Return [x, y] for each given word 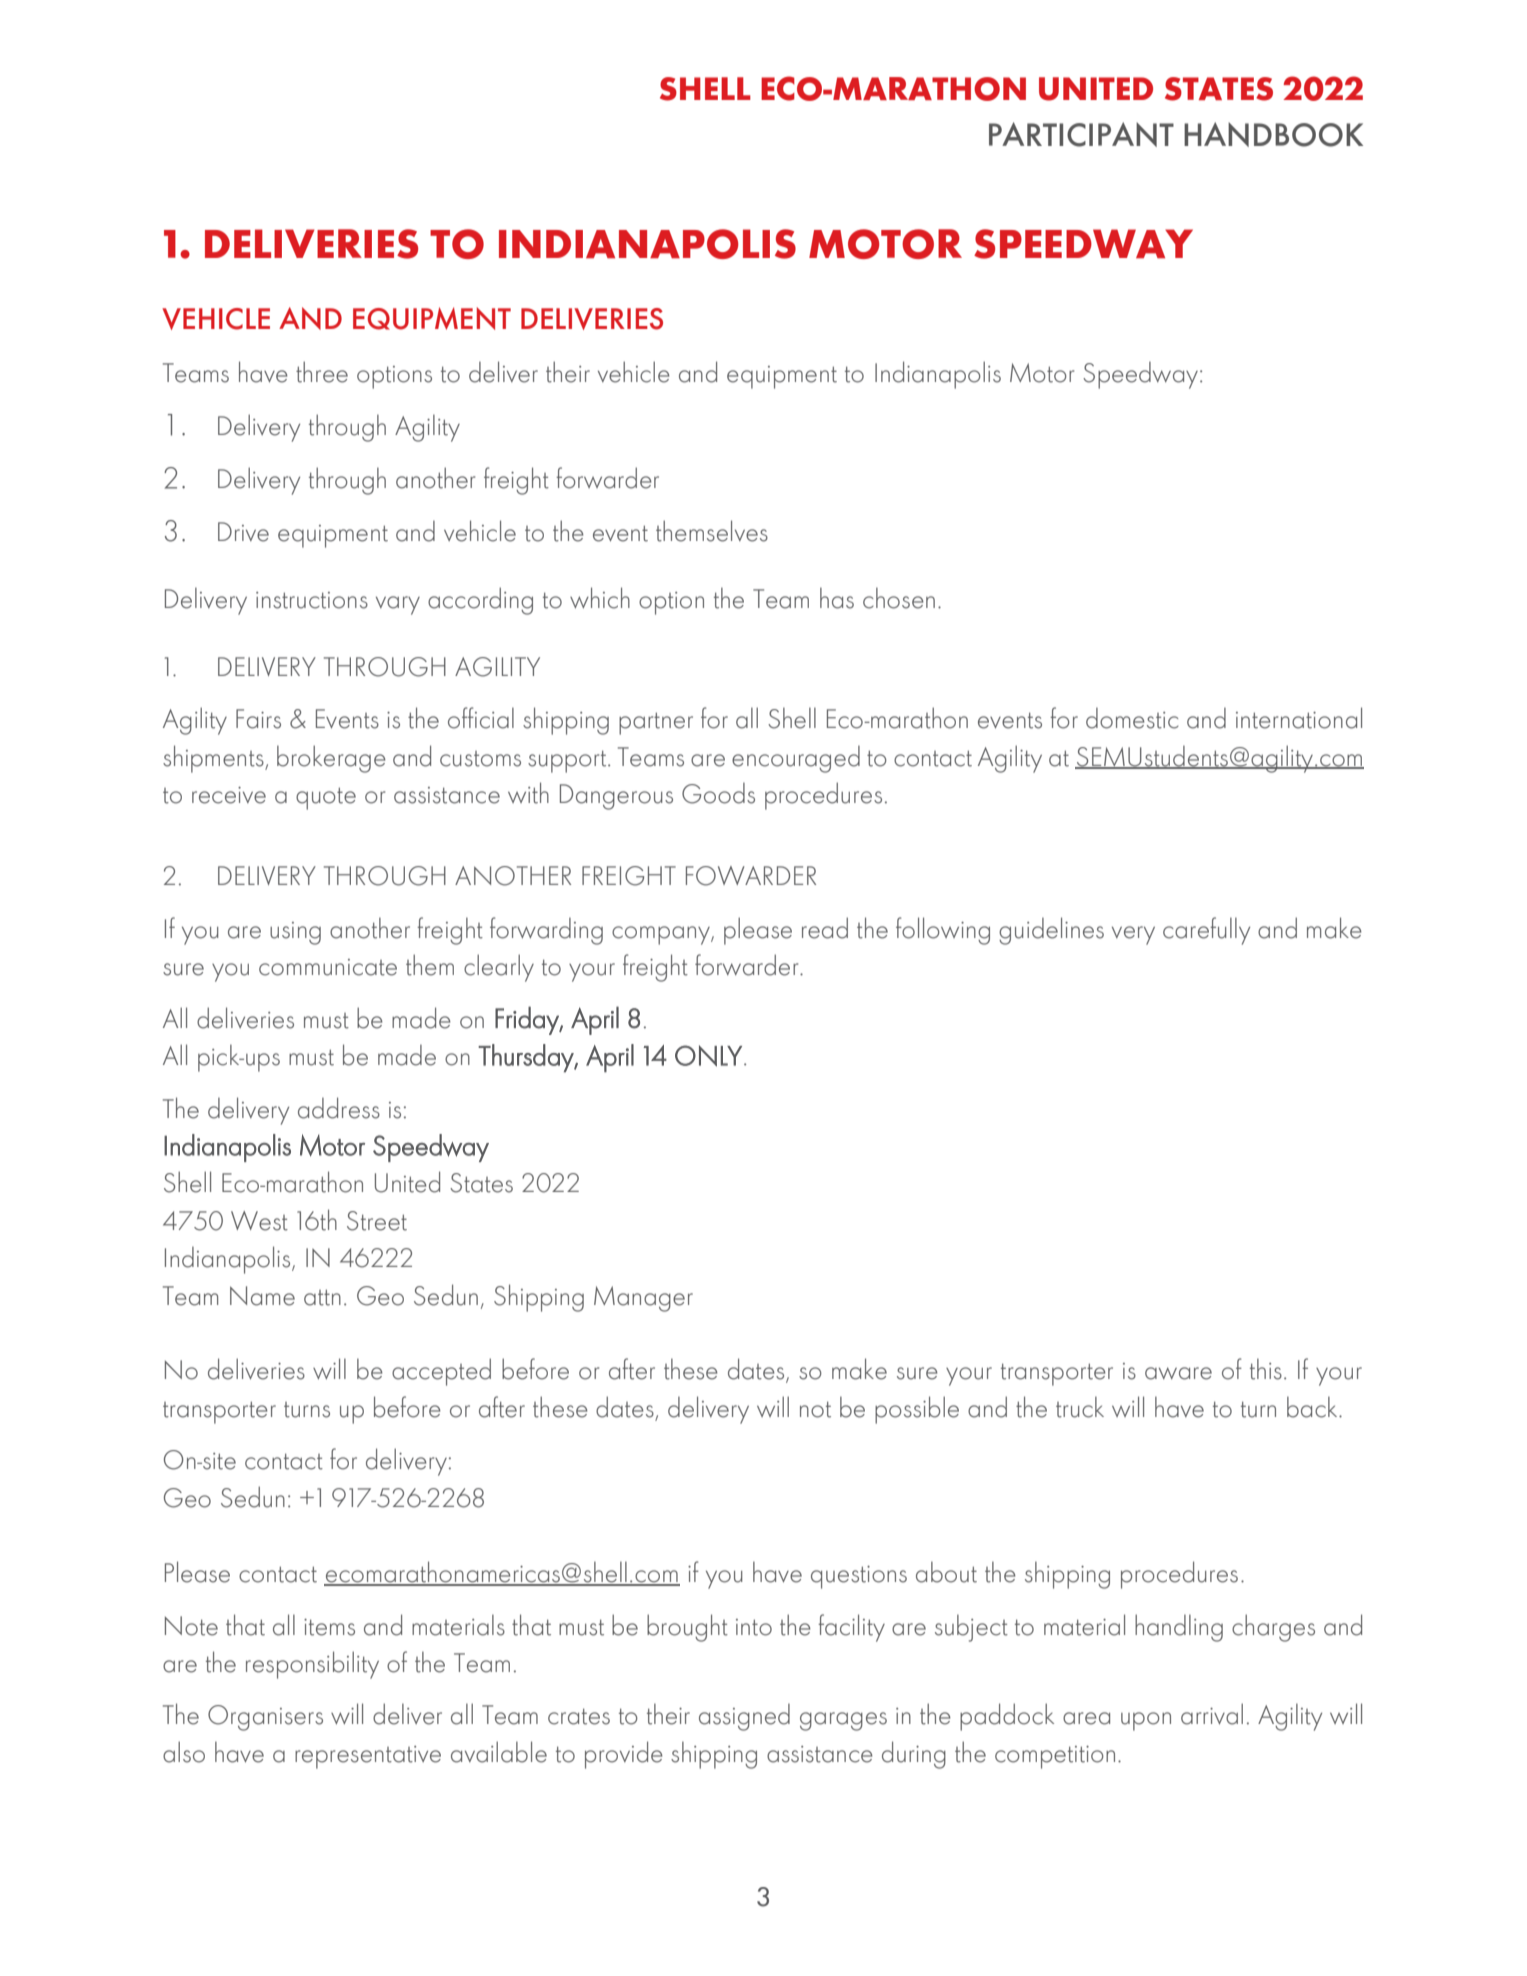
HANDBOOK [1273, 134]
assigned [744, 1717]
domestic [1132, 718]
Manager [643, 1299]
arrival [1212, 1714]
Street [377, 1221]
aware [1178, 1373]
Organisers [265, 1718]
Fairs [258, 719]
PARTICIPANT [1081, 134]
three [322, 372]
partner [656, 723]
